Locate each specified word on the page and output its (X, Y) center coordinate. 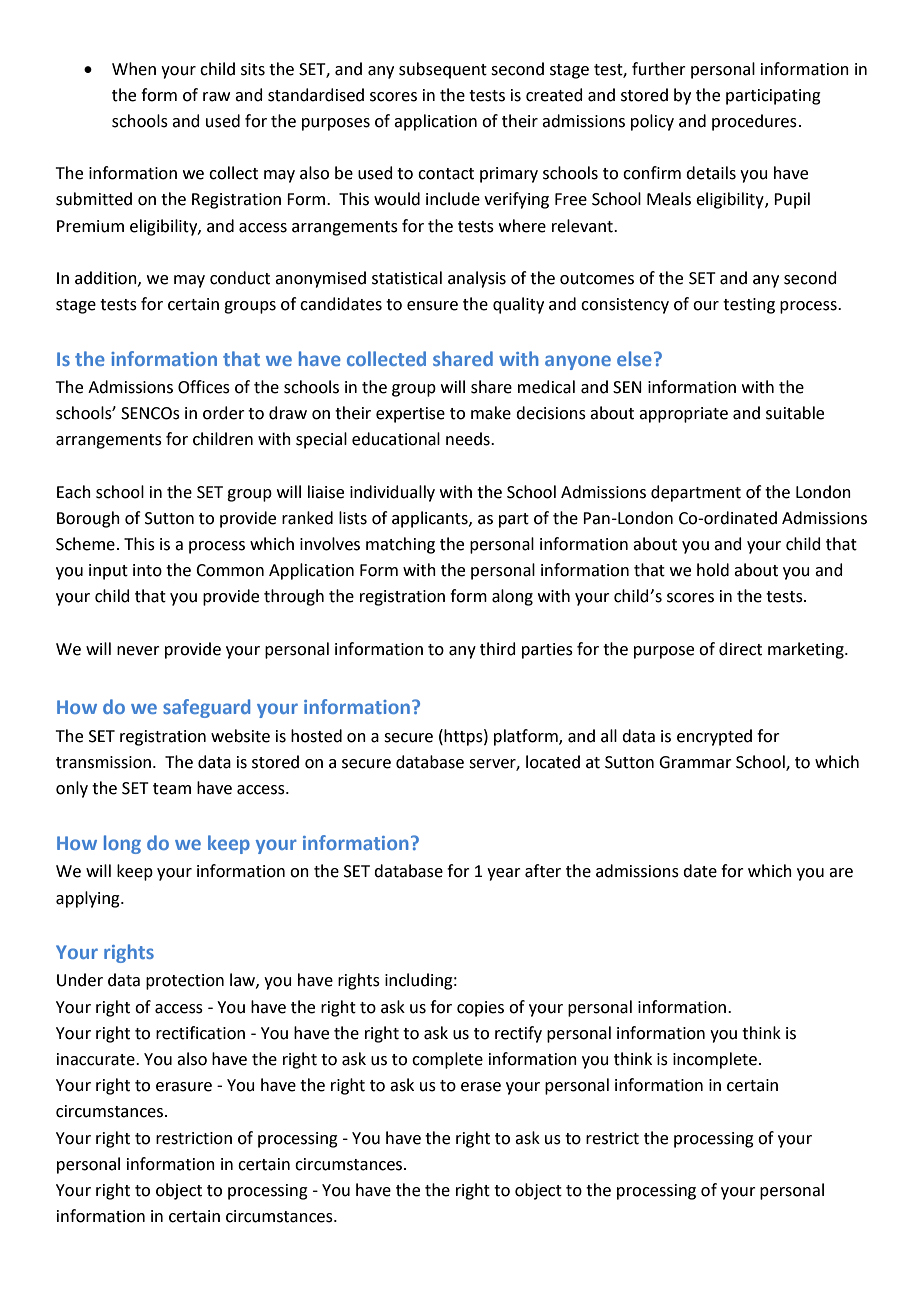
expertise (410, 415)
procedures (754, 122)
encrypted (714, 737)
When (134, 69)
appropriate (683, 415)
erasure (184, 1087)
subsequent (443, 70)
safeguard (206, 708)
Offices (204, 387)
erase (481, 1087)
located (553, 762)
